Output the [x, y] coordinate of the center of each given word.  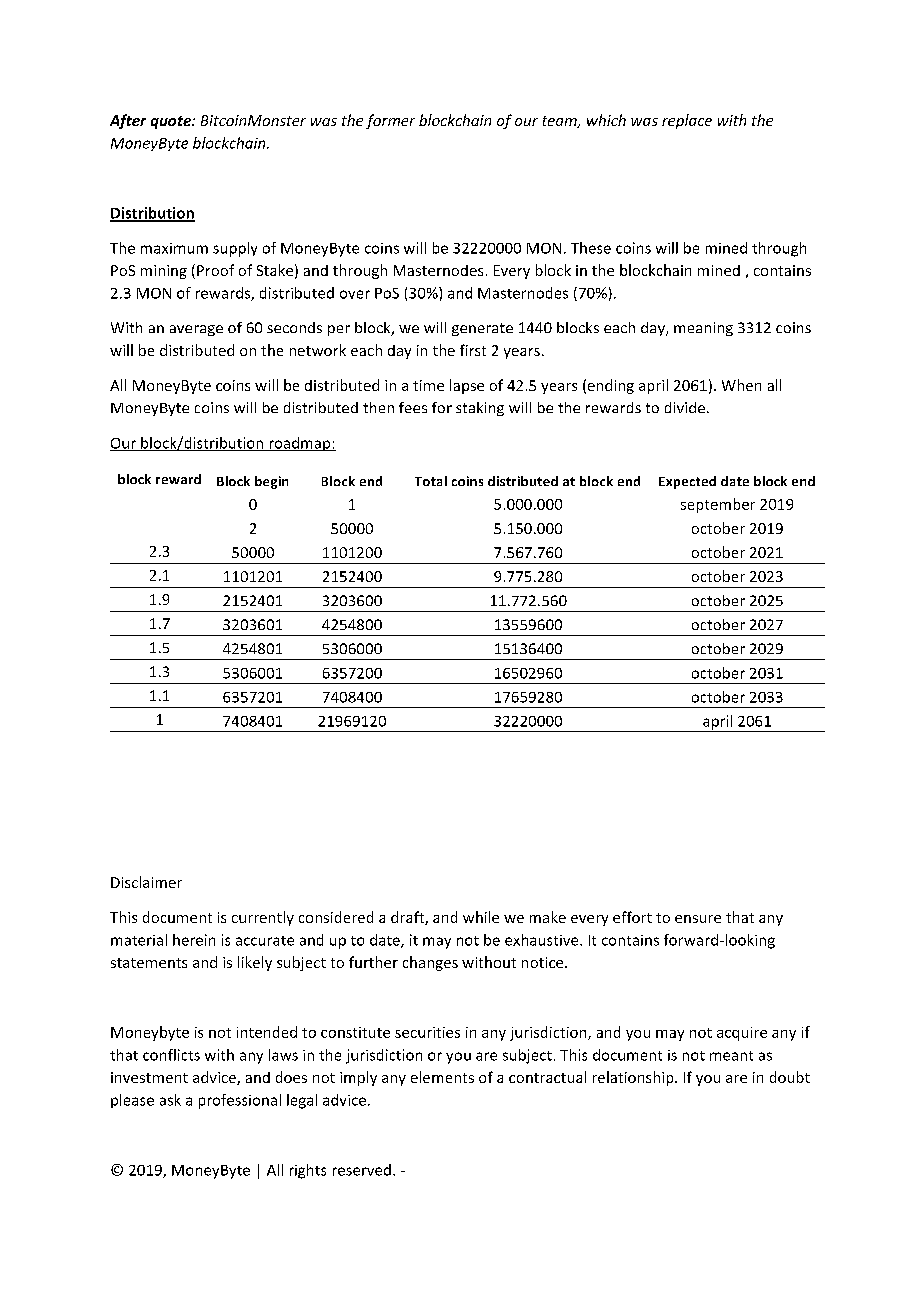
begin [271, 482]
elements [442, 1077]
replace [687, 121]
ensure [698, 919]
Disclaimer [146, 882]
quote [172, 122]
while [481, 917]
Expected [687, 482]
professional [240, 1101]
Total [431, 481]
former [390, 121]
